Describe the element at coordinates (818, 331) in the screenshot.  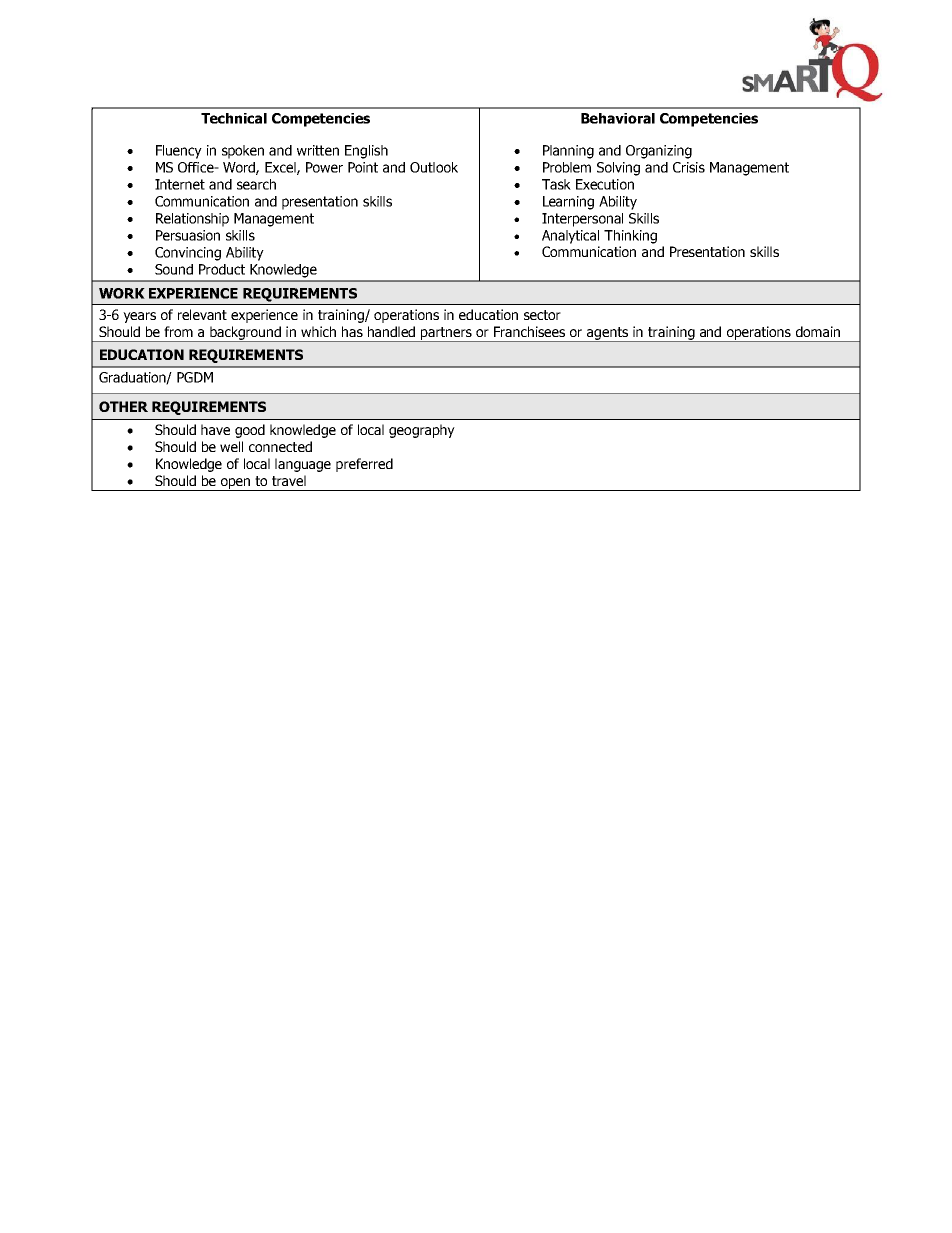
I see `domain` at that location.
